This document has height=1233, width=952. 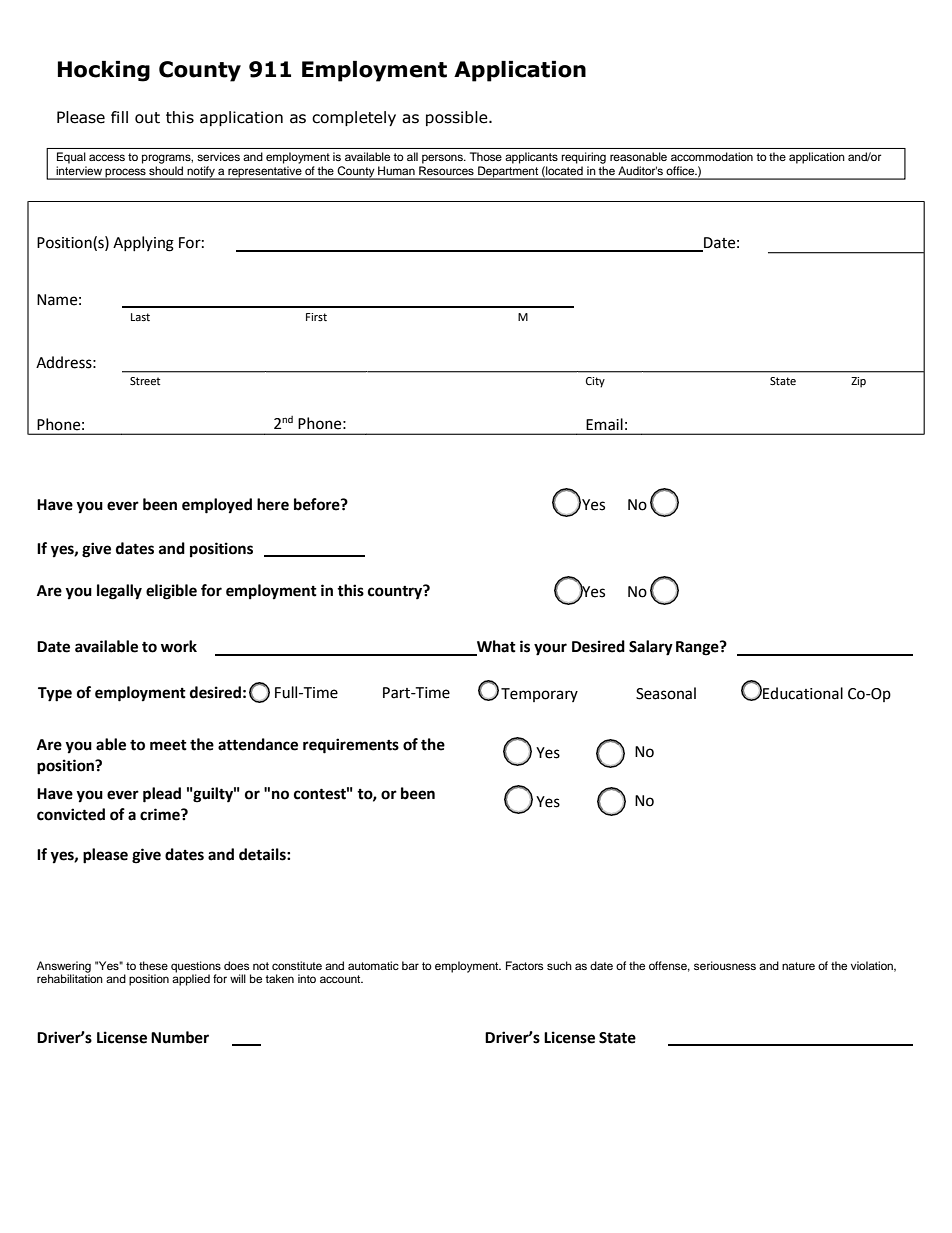 What do you see at coordinates (595, 382) in the document?
I see `City` at bounding box center [595, 382].
